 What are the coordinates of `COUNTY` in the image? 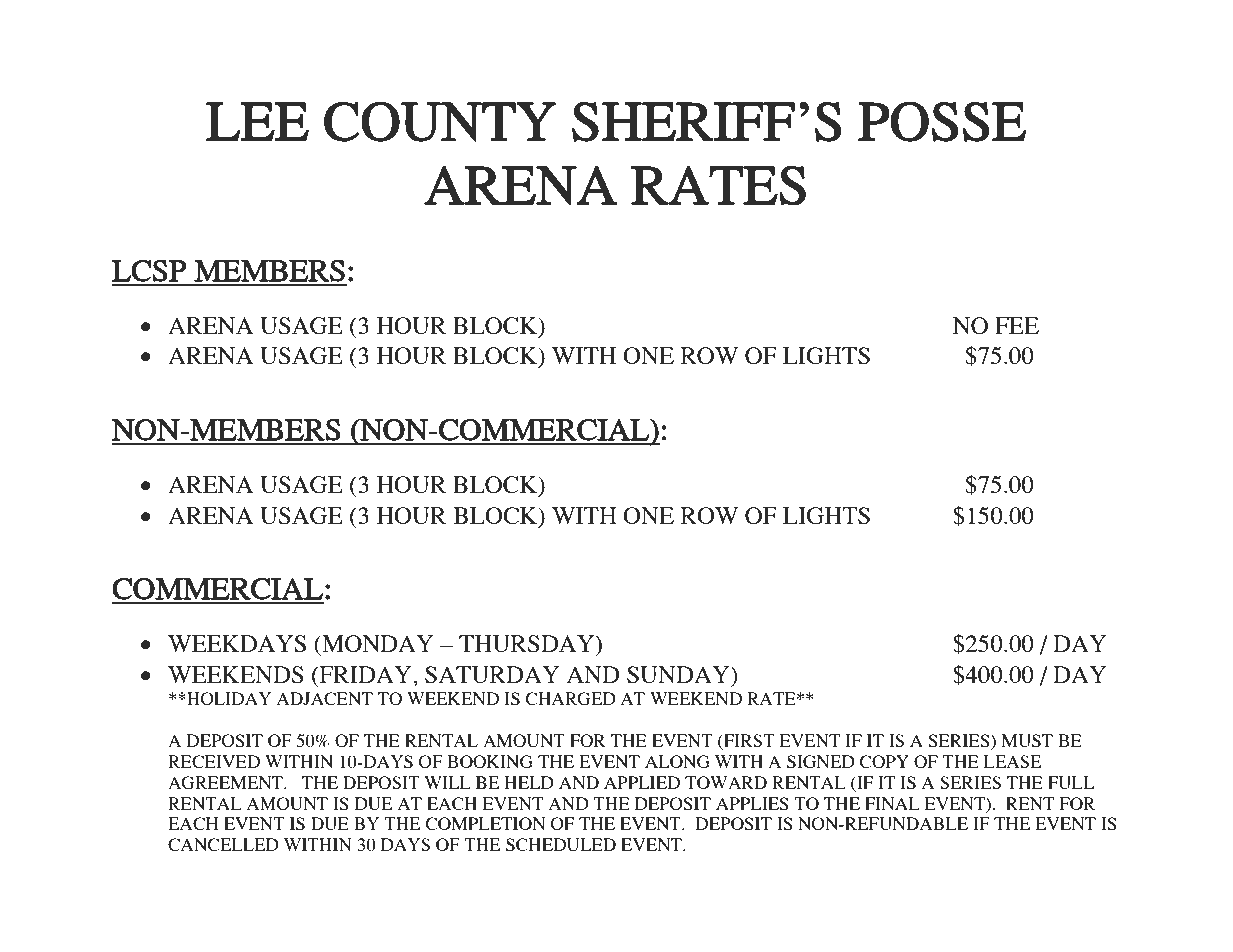 It's located at (440, 121).
